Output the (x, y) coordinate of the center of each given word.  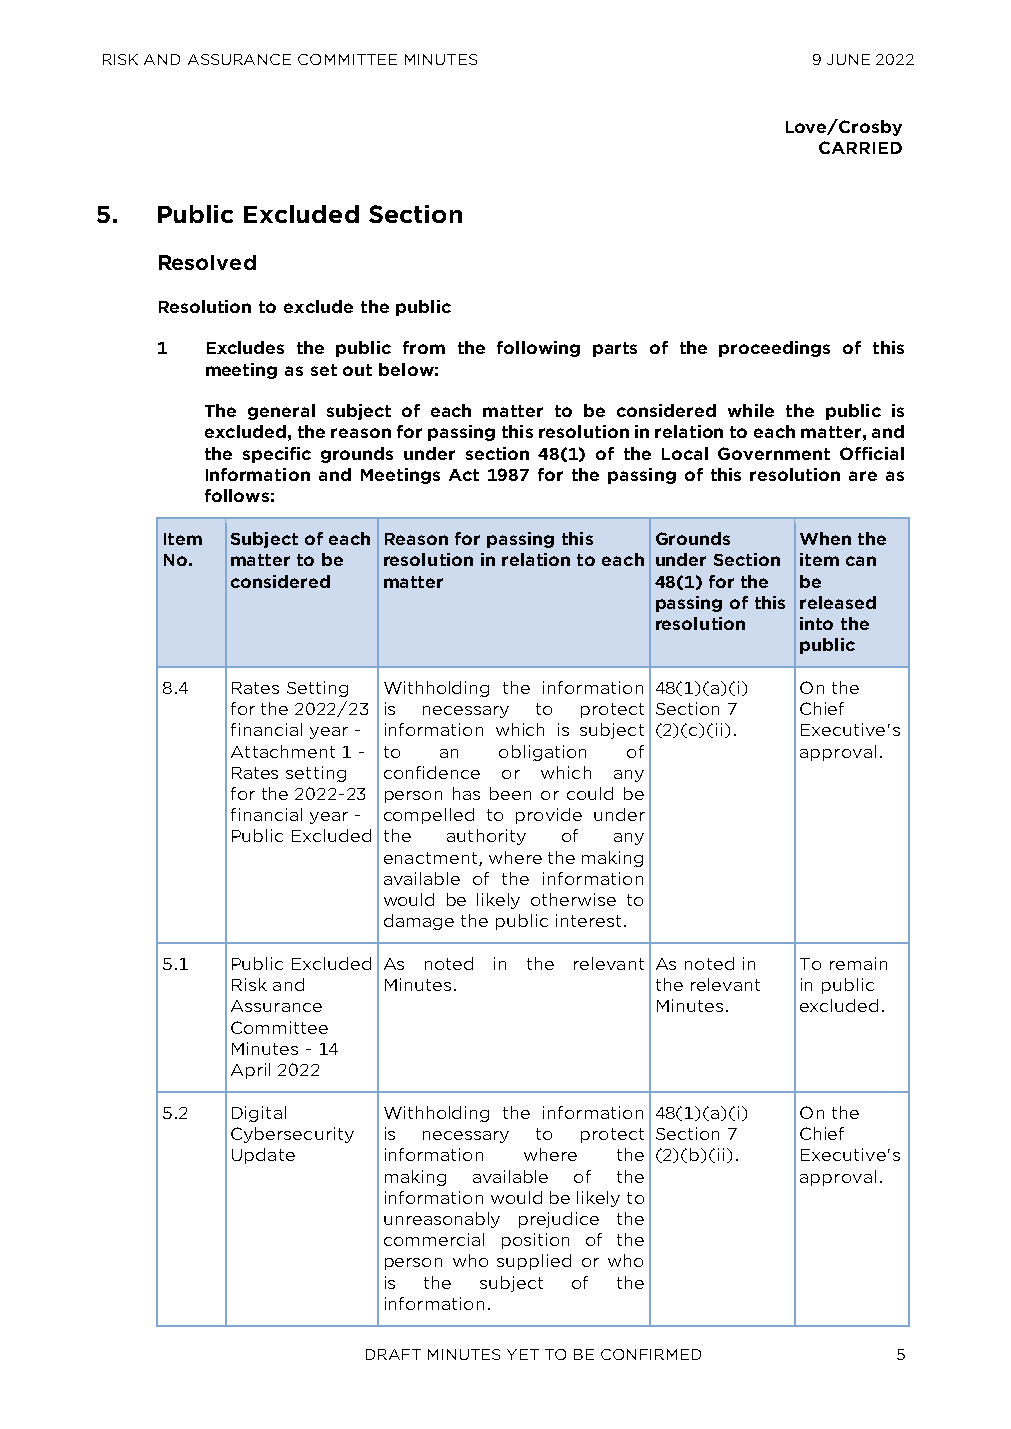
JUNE (848, 59)
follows (237, 495)
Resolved (207, 262)
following (538, 349)
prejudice (559, 1220)
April (250, 1071)
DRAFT (393, 1354)
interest (588, 920)
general (281, 412)
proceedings (774, 349)
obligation (542, 753)
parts (615, 349)
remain (858, 963)
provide (549, 816)
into (816, 623)
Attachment (283, 751)
